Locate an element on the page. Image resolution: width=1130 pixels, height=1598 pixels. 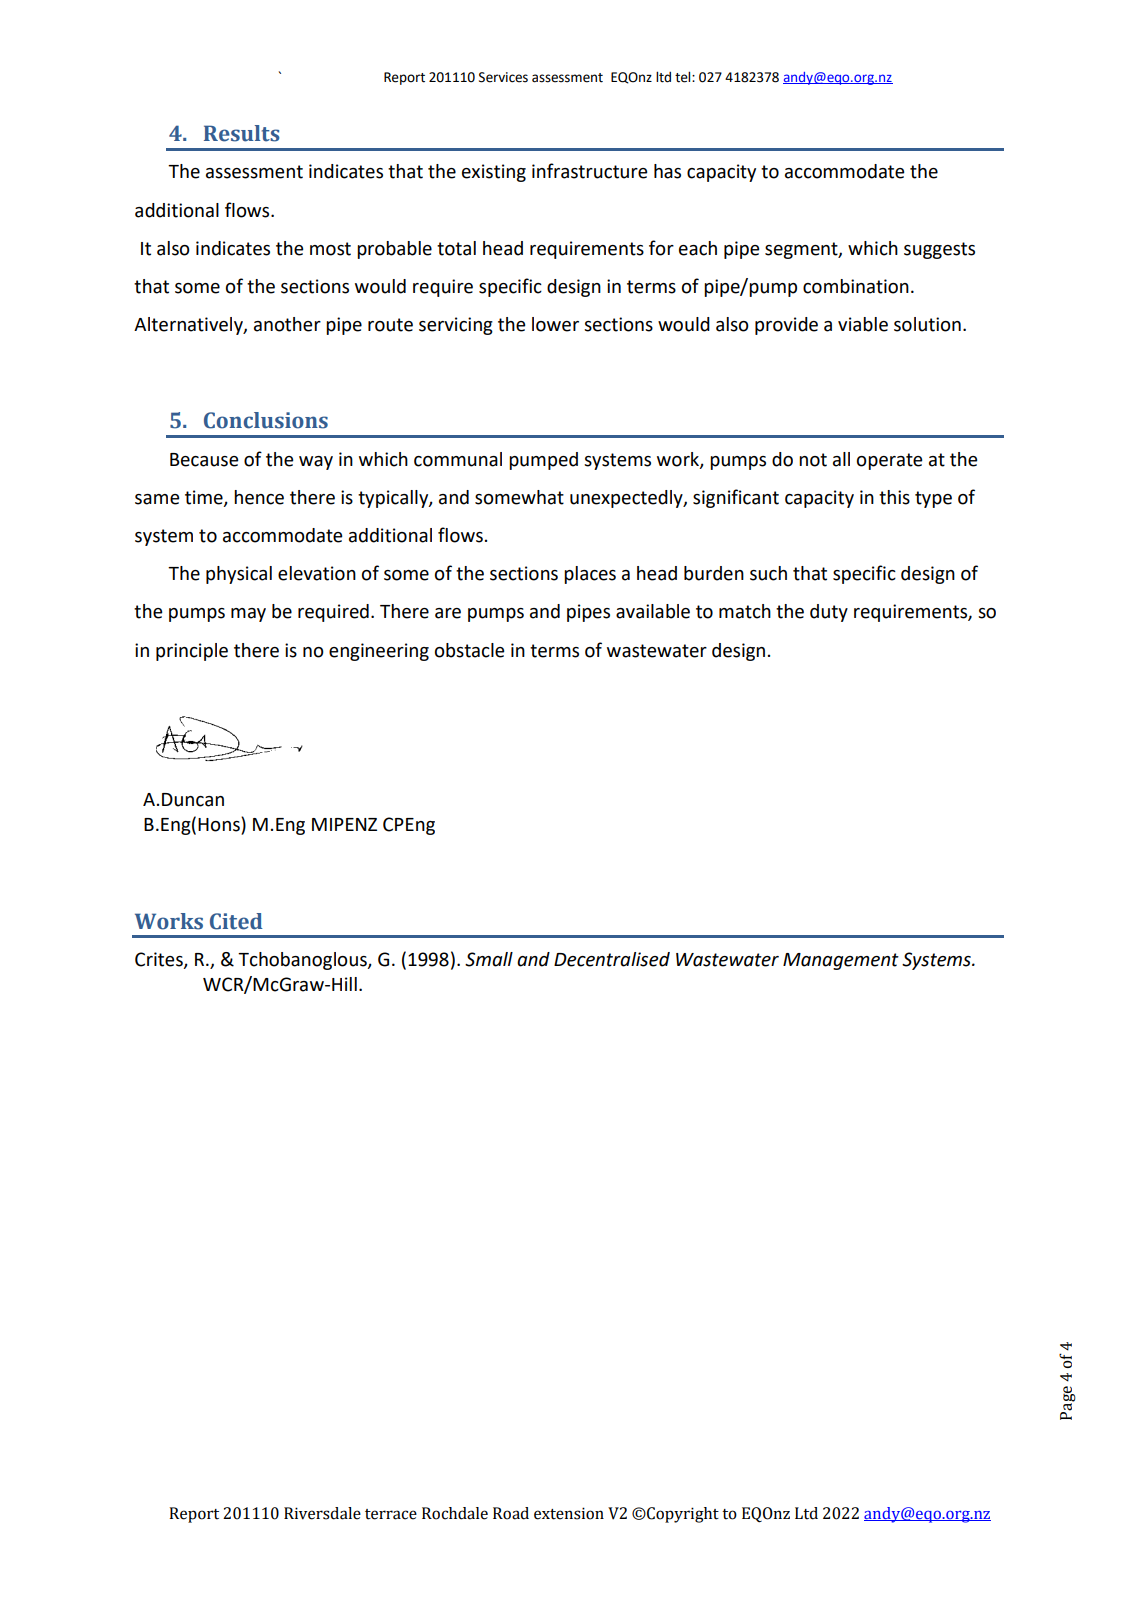
places is located at coordinates (590, 575).
